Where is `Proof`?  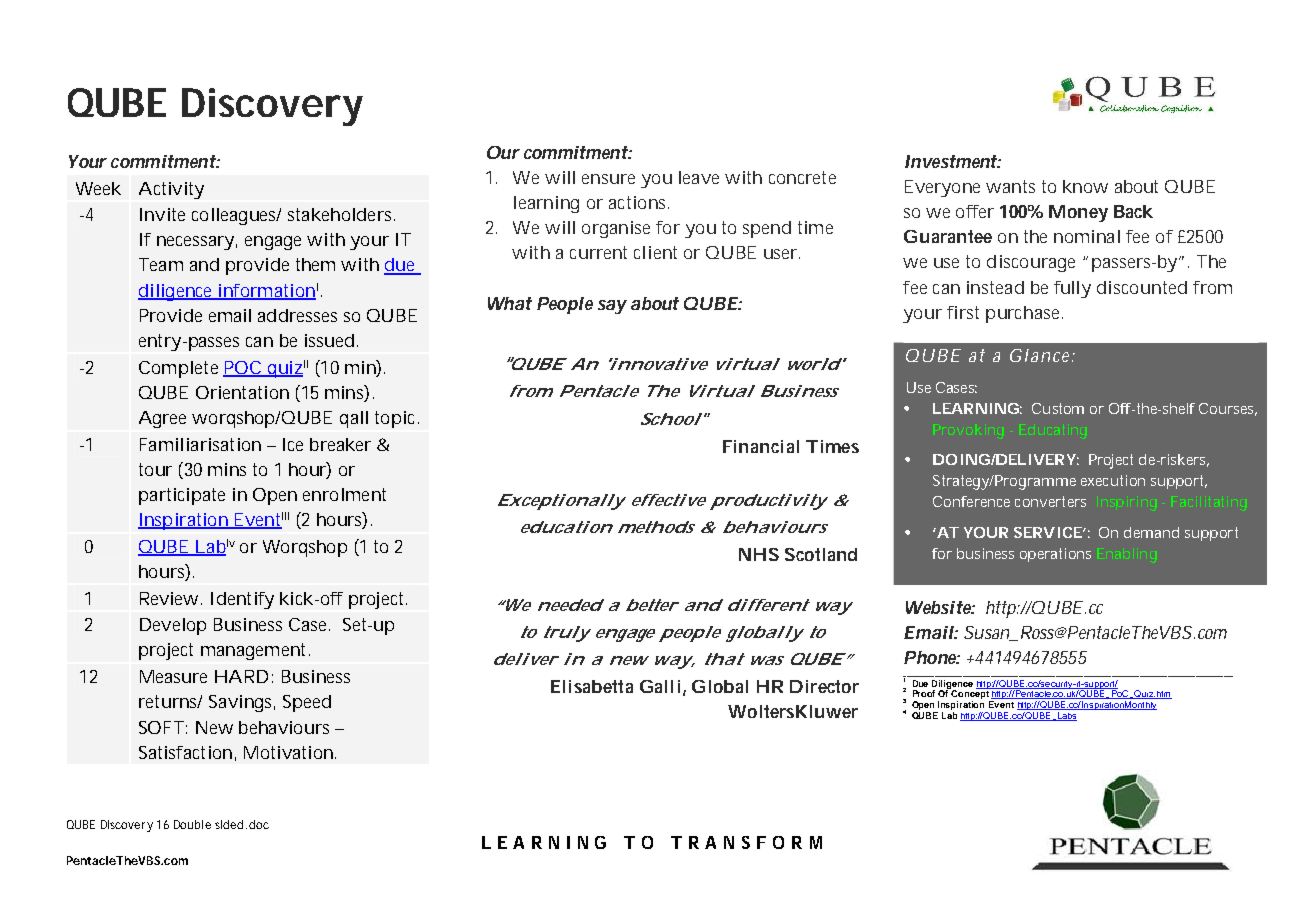 Proof is located at coordinates (924, 693).
